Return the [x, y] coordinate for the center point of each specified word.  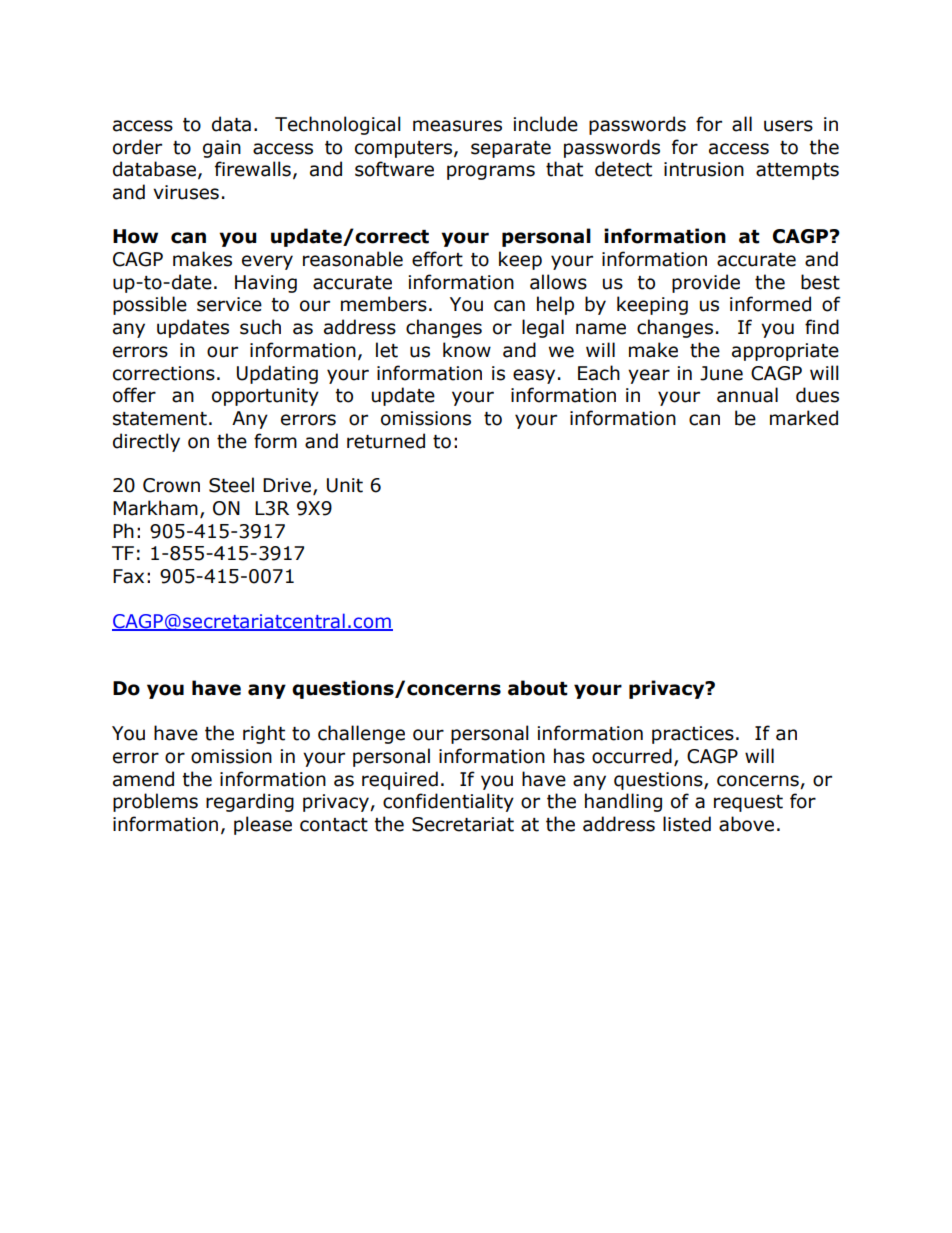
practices [693, 735]
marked [804, 418]
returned [386, 441]
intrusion [704, 169]
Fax [128, 576]
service [229, 304]
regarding [250, 802]
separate [511, 149]
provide [706, 283]
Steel [231, 485]
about [538, 688]
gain [222, 149]
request [748, 803]
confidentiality [448, 802]
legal [543, 328]
